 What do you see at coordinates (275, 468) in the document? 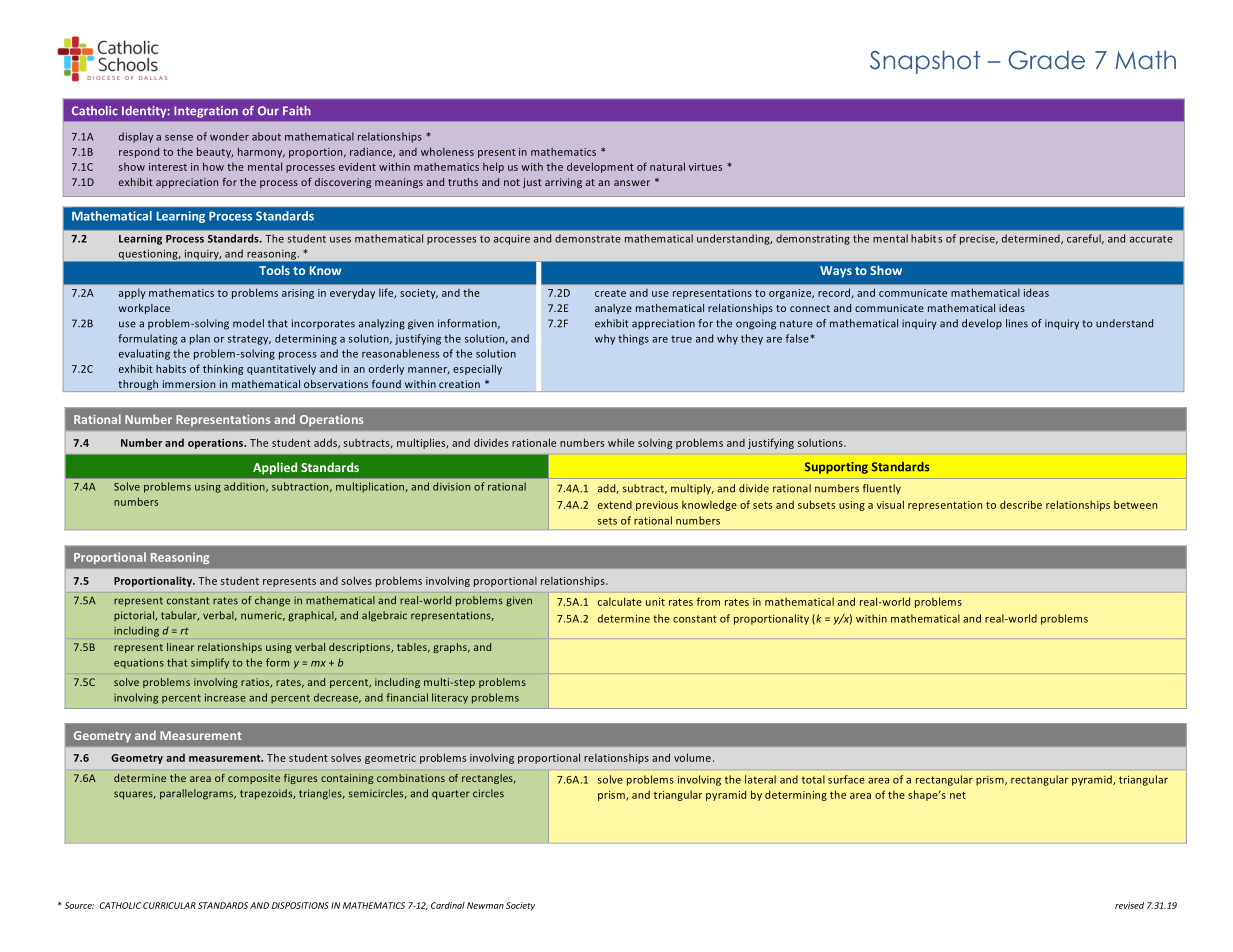
I see `Applied` at bounding box center [275, 468].
